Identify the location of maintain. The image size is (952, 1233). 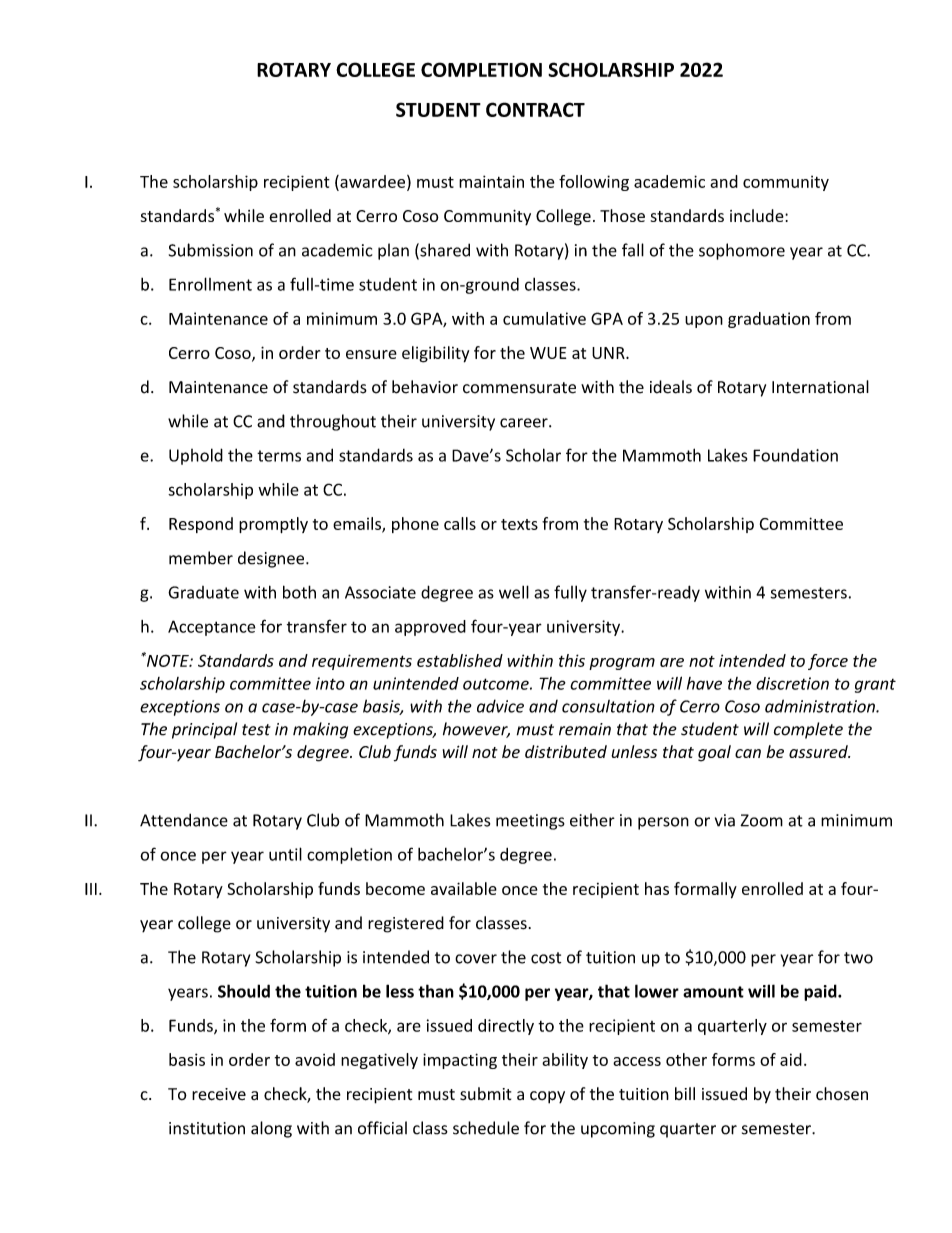
(491, 181).
